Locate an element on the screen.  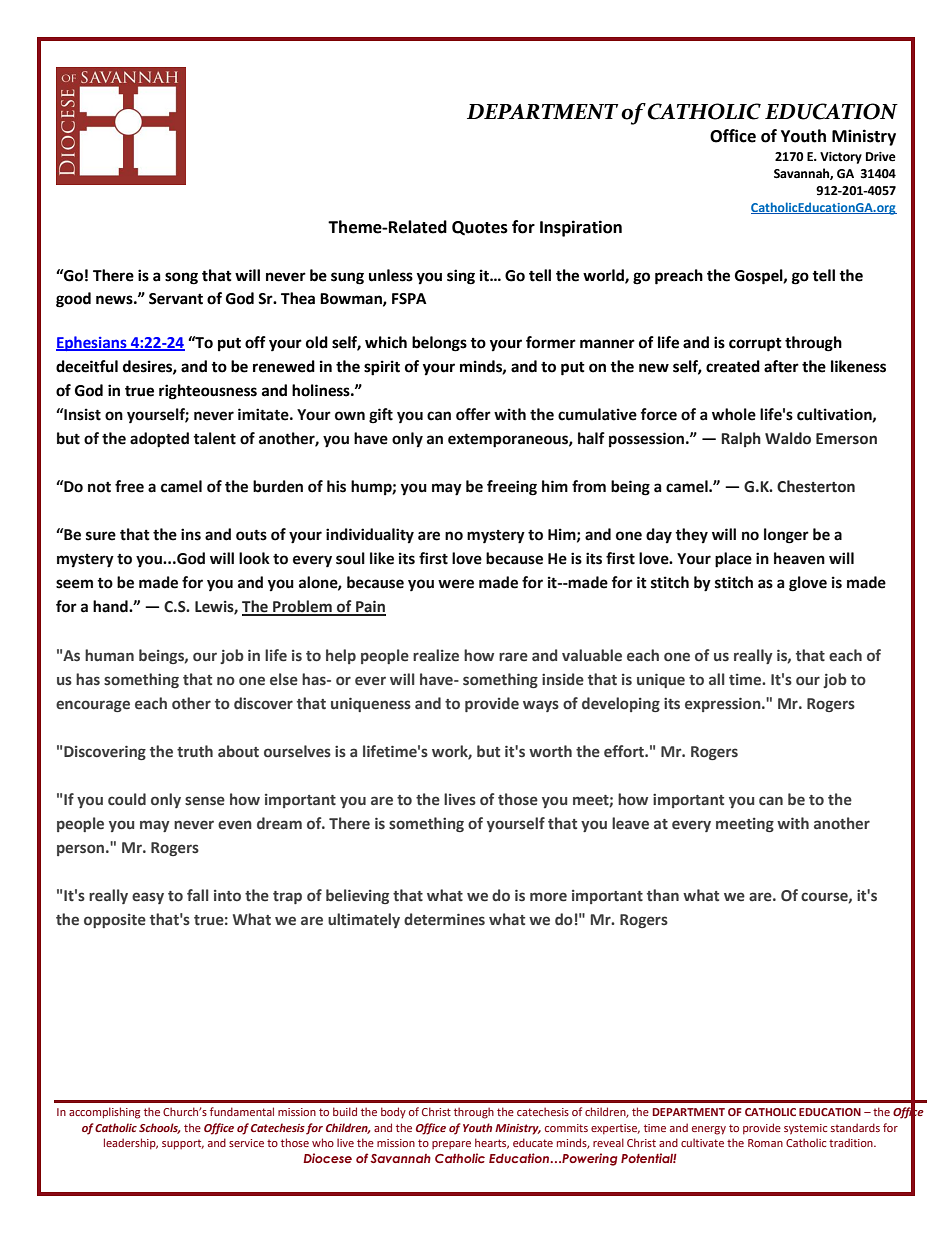
Victory is located at coordinates (841, 158).
